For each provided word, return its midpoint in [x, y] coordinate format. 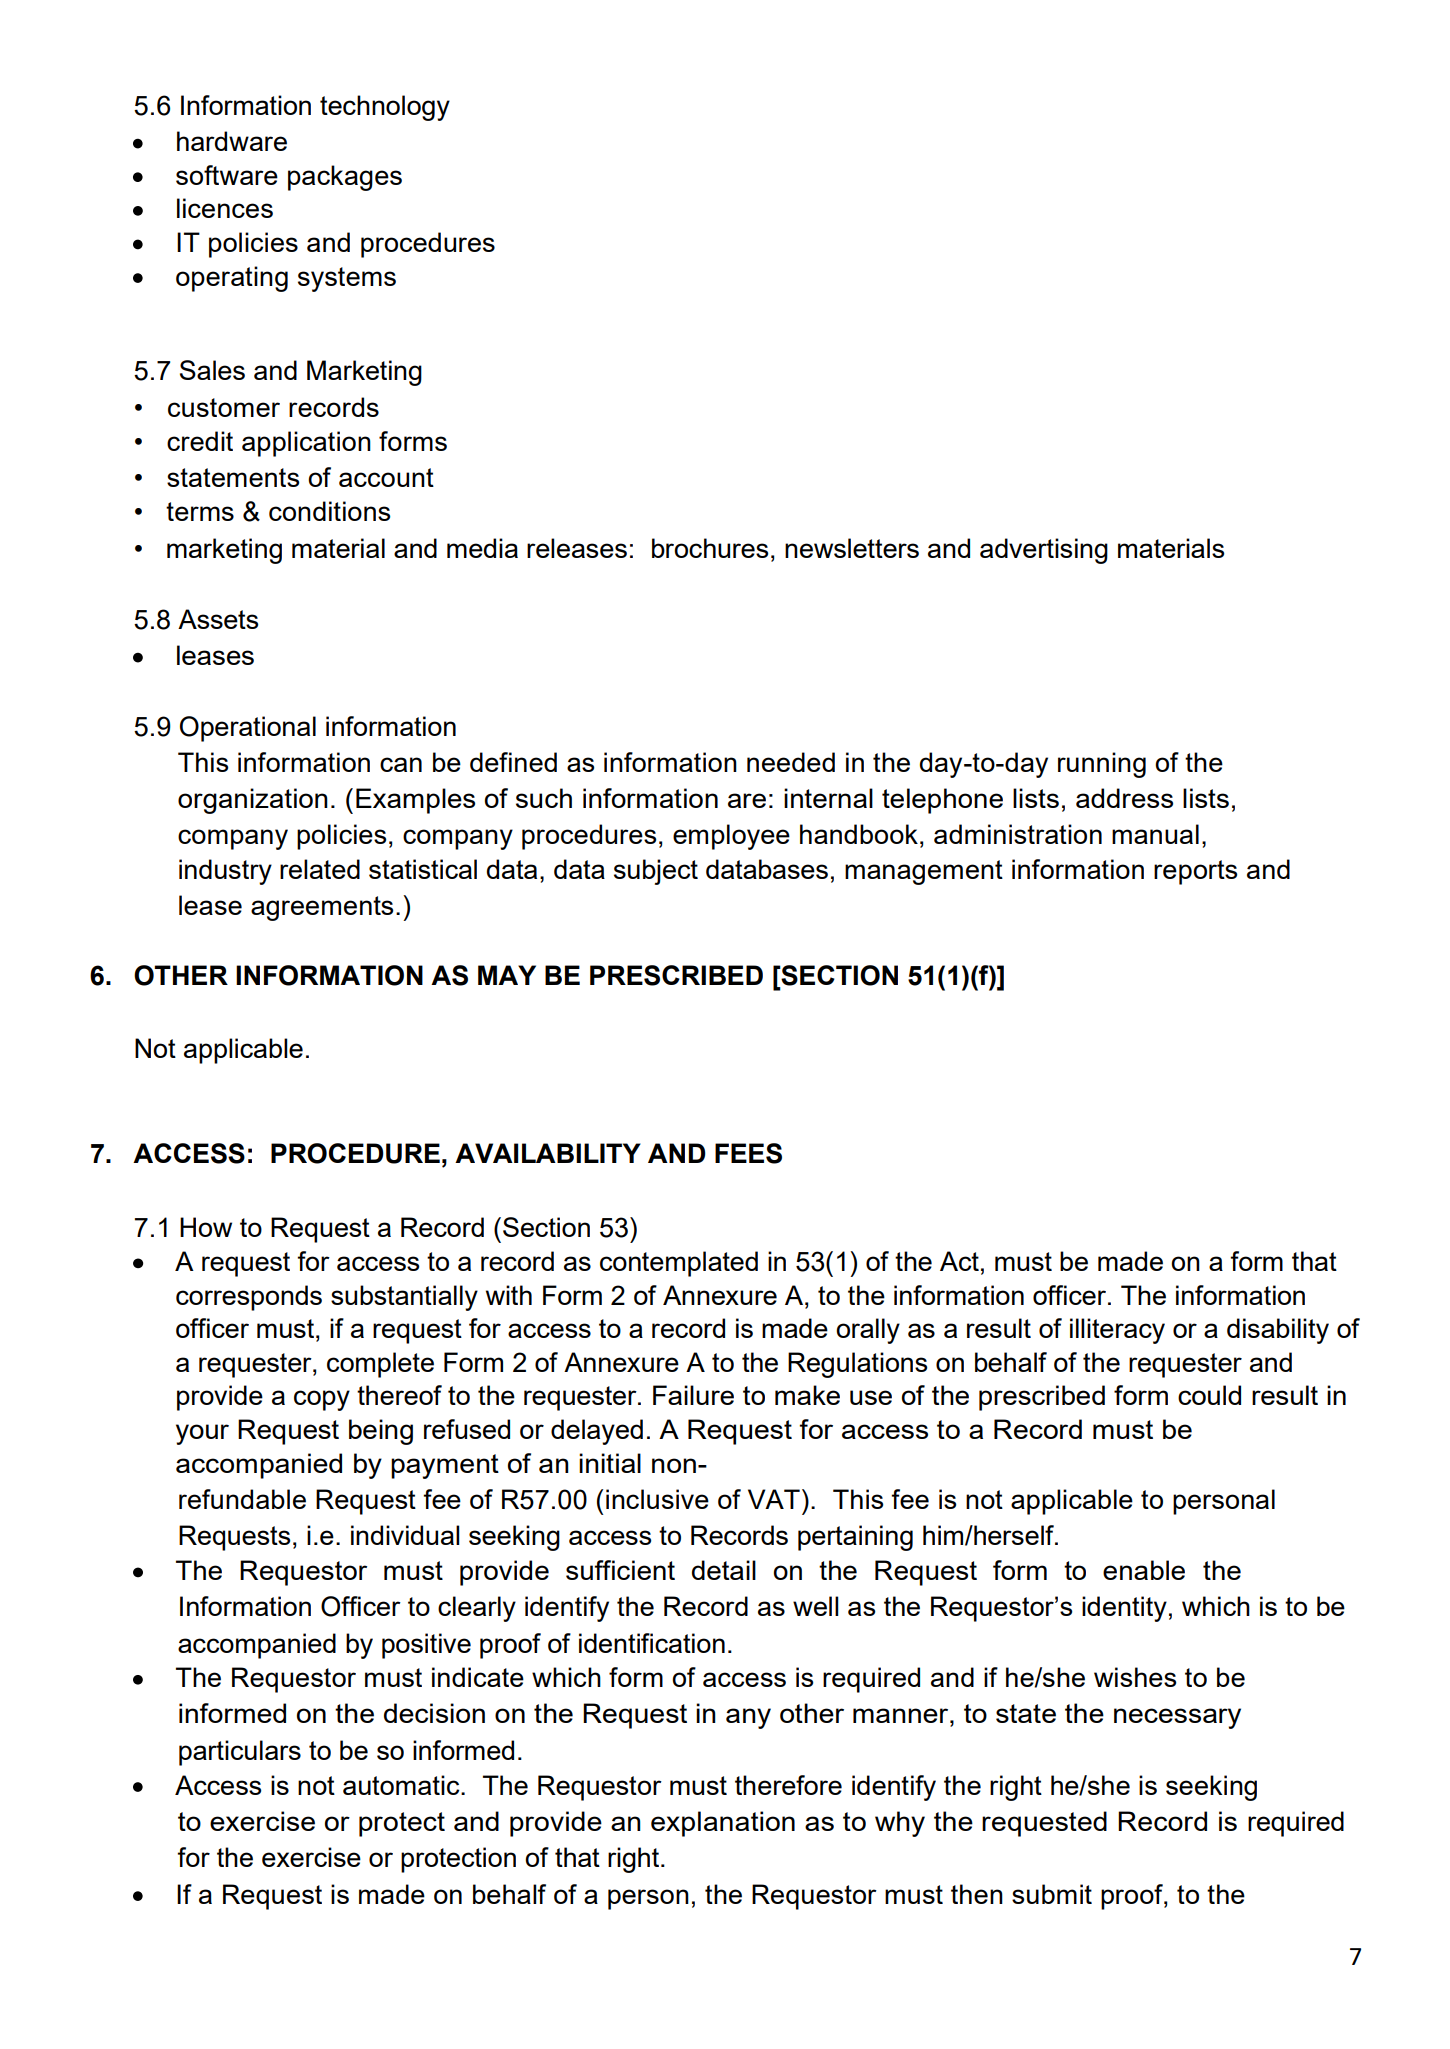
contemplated [679, 1264]
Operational [248, 729]
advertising [1044, 551]
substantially [404, 1298]
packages [345, 178]
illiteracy [1117, 1331]
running [1102, 765]
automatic [402, 1785]
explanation [723, 1824]
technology [385, 108]
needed [791, 762]
